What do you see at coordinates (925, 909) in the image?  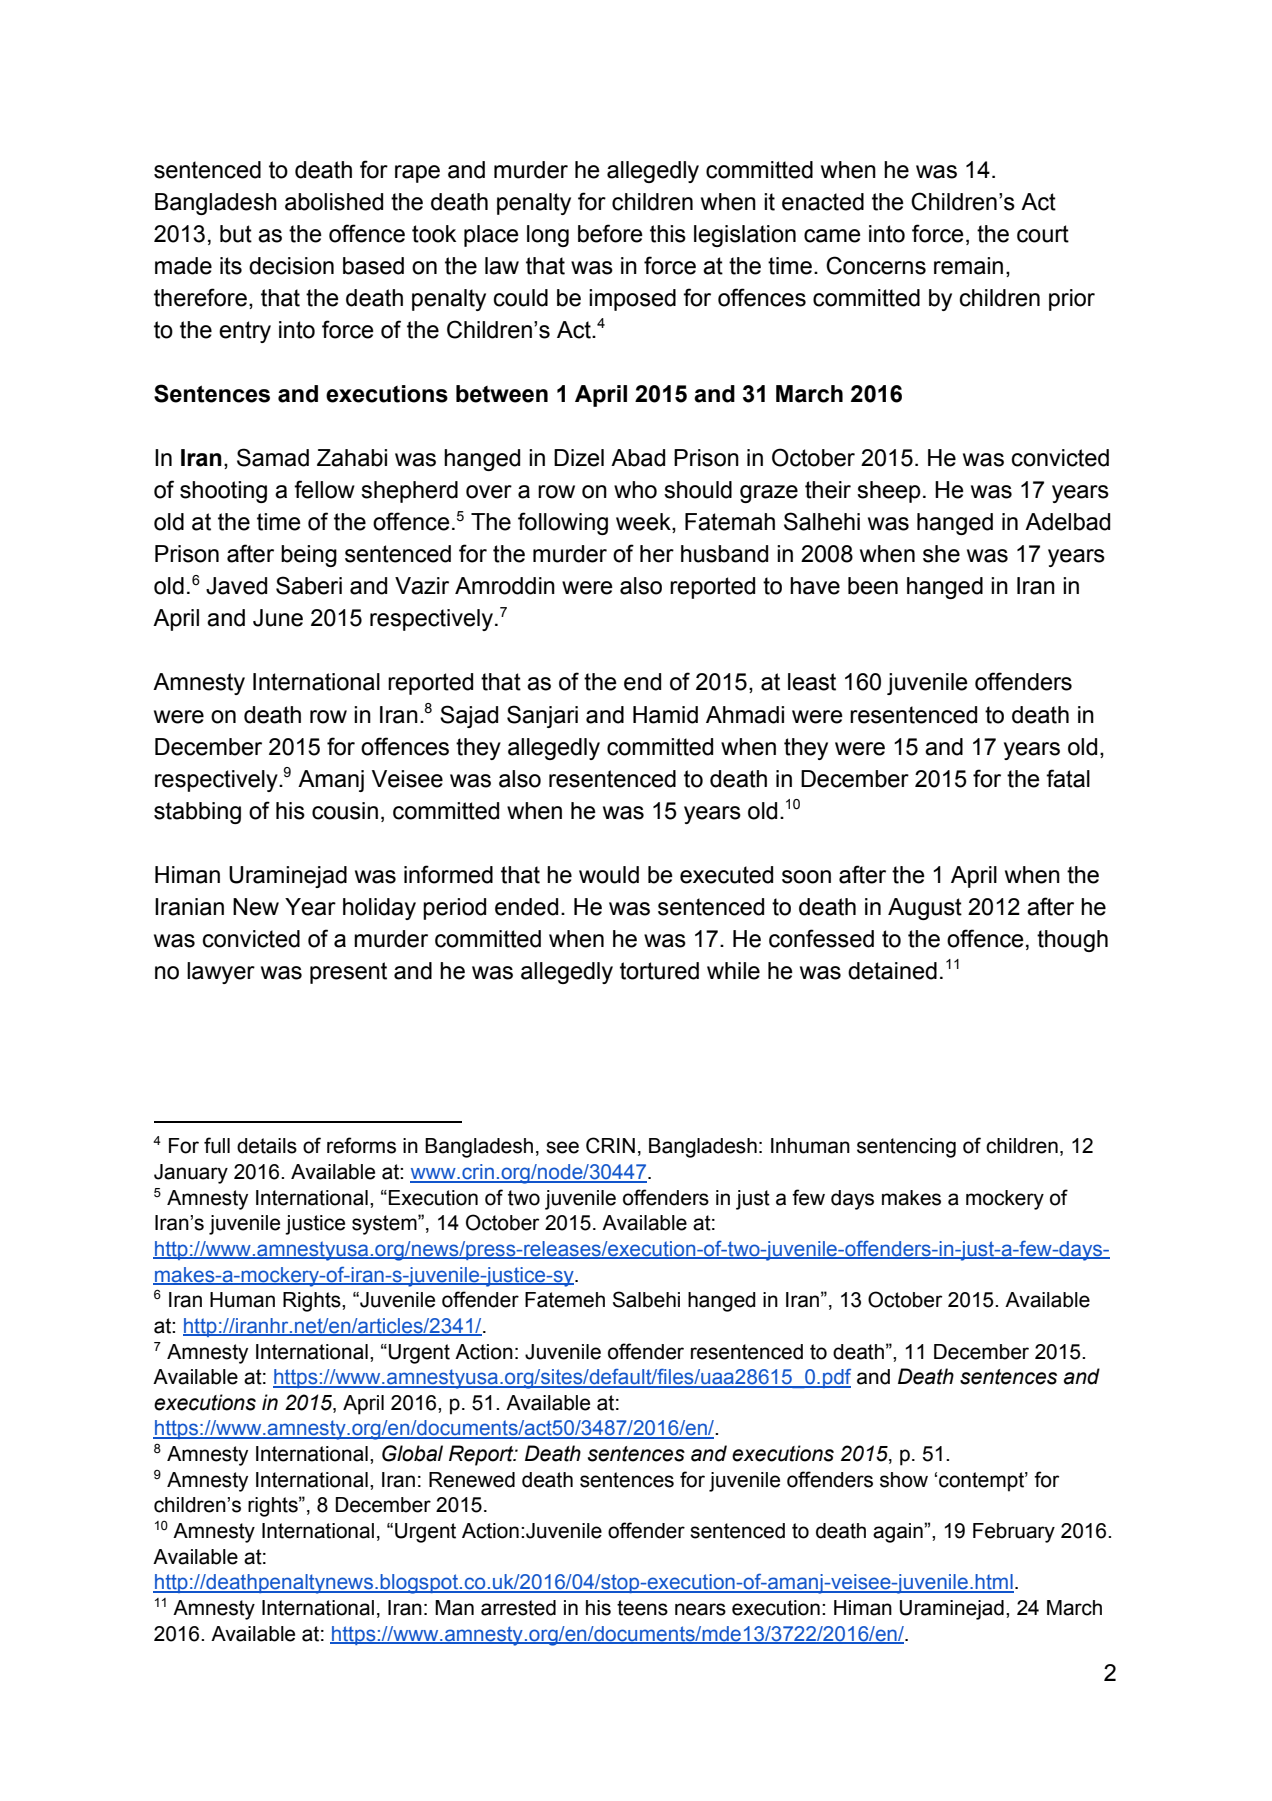 I see `August` at bounding box center [925, 909].
